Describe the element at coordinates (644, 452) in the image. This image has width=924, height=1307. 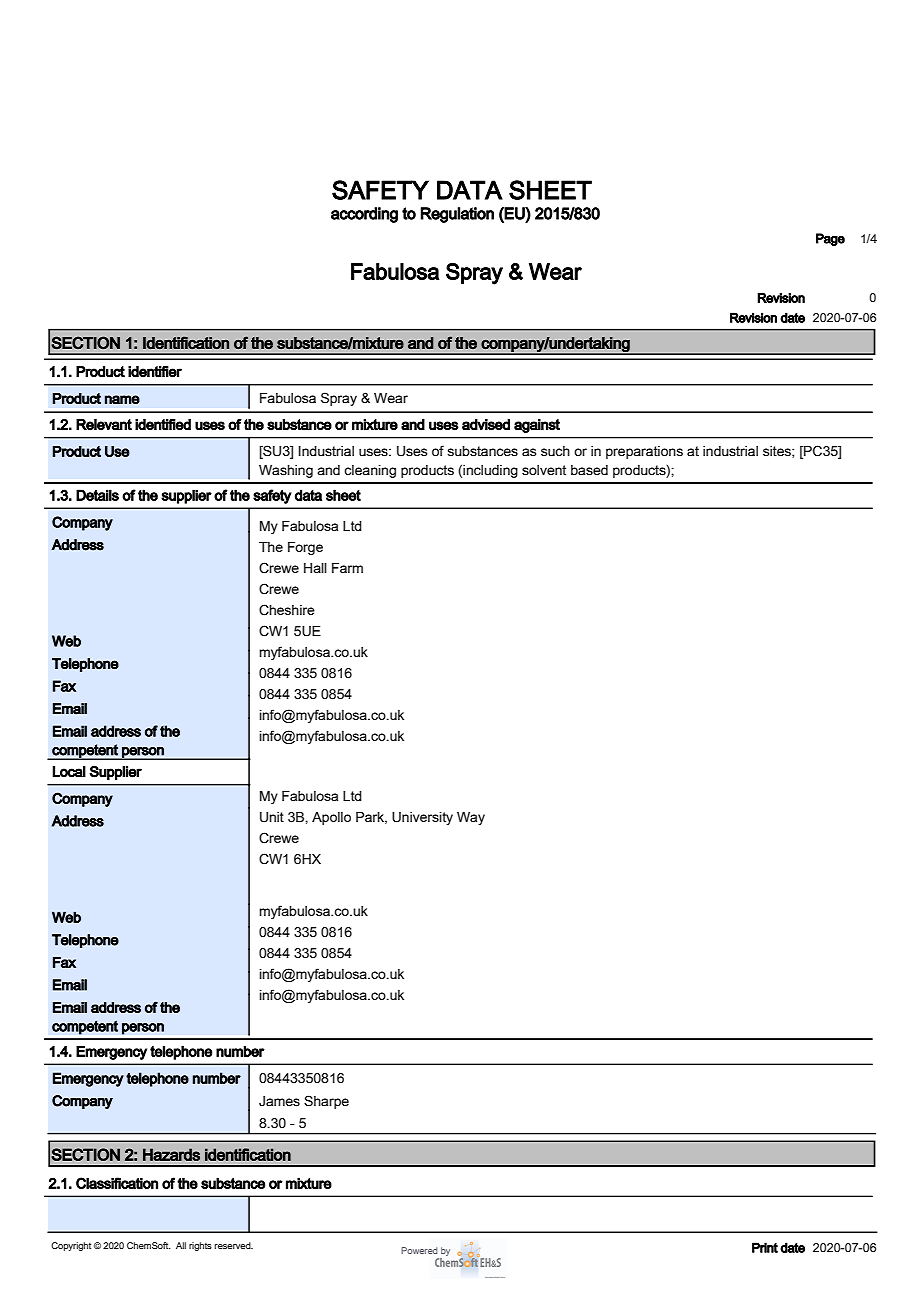
I see `preparations` at that location.
